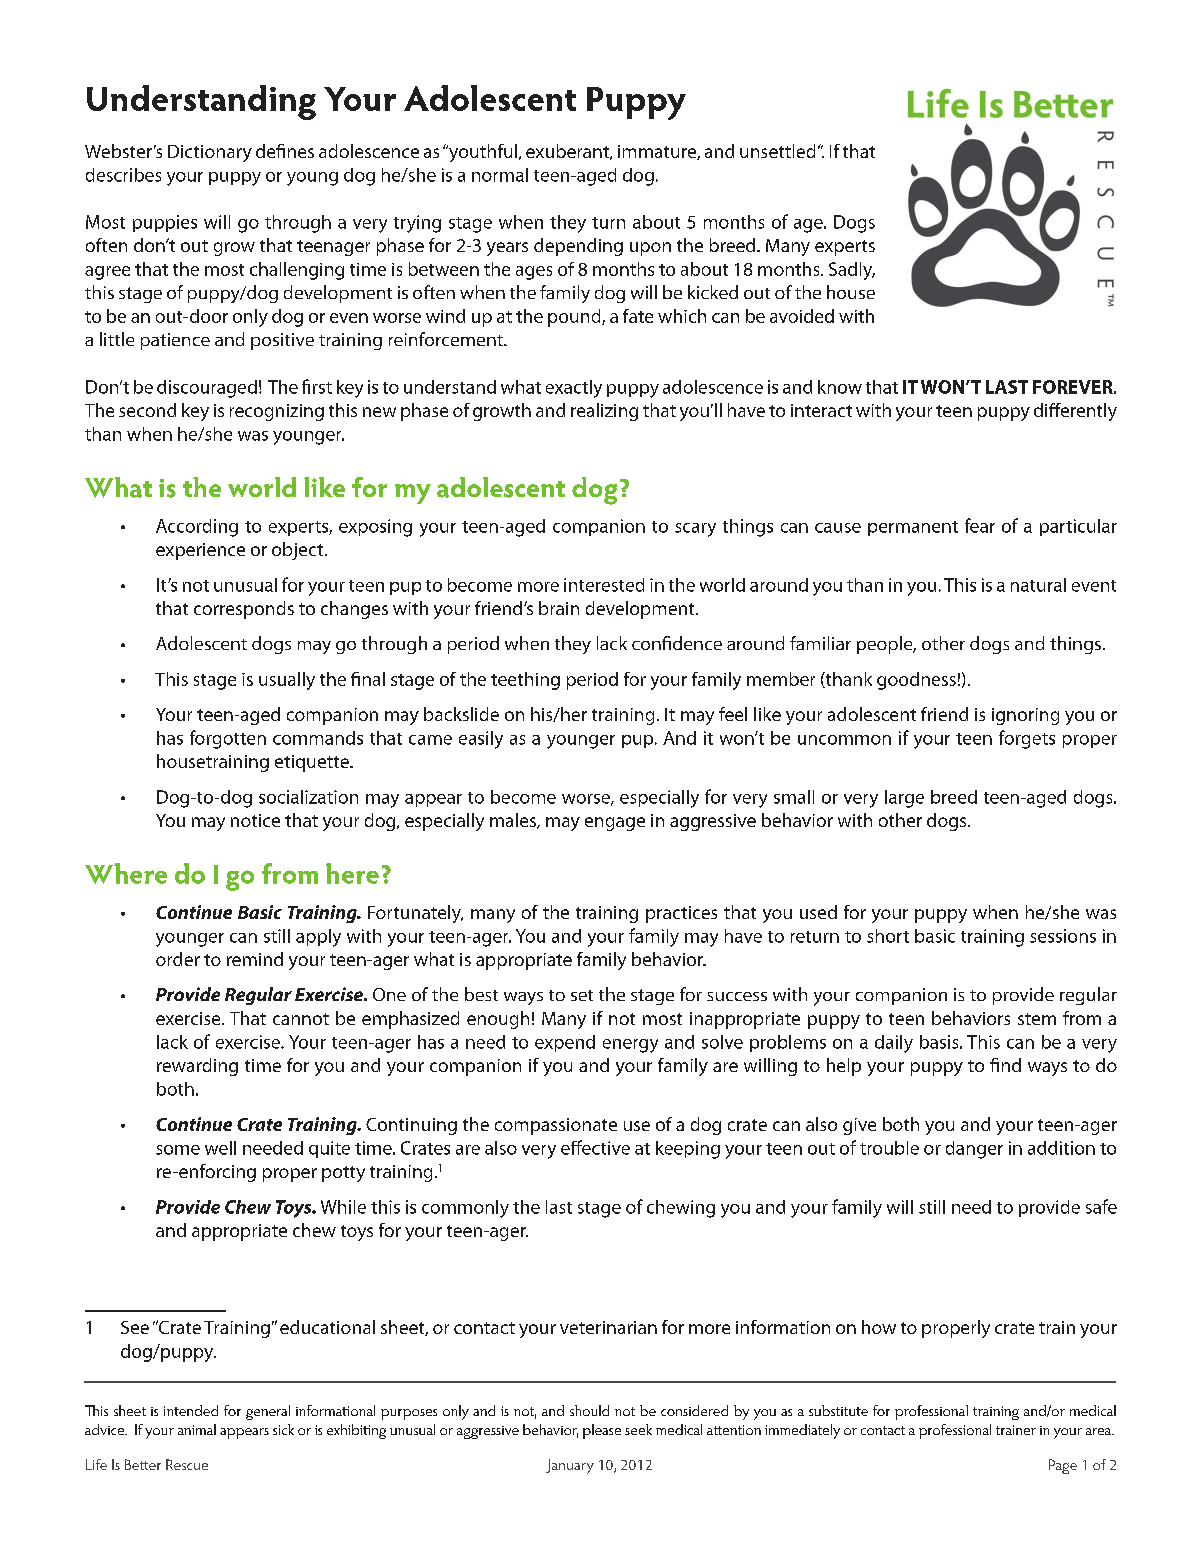 Image resolution: width=1202 pixels, height=1555 pixels. I want to click on engage, so click(615, 824).
